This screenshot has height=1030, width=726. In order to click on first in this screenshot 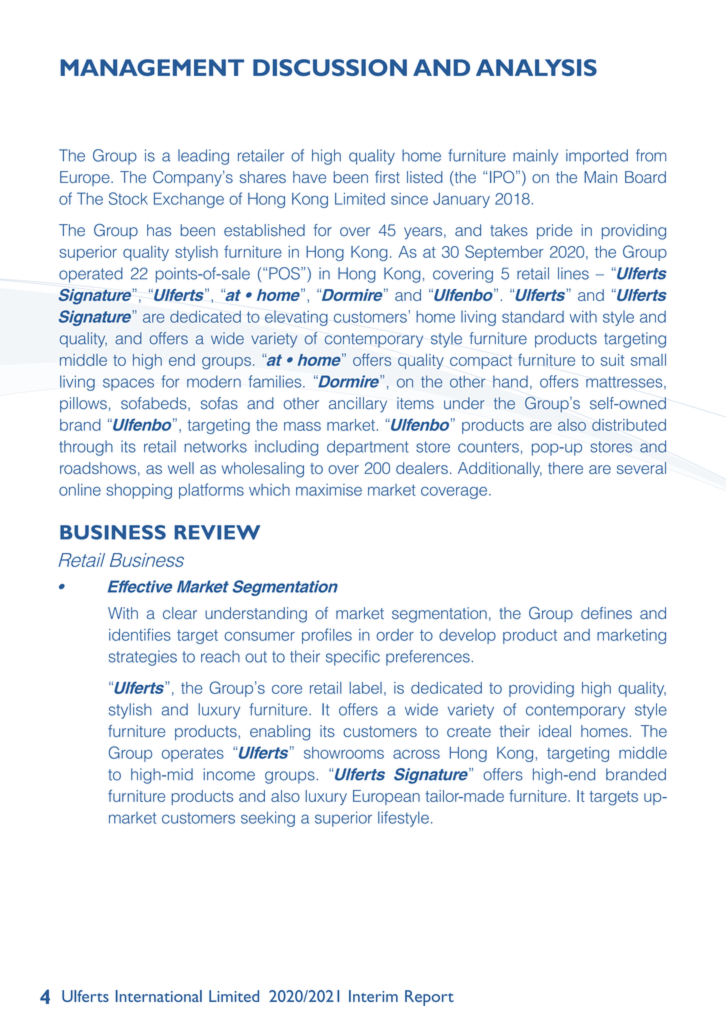, I will do `click(387, 177)`.
